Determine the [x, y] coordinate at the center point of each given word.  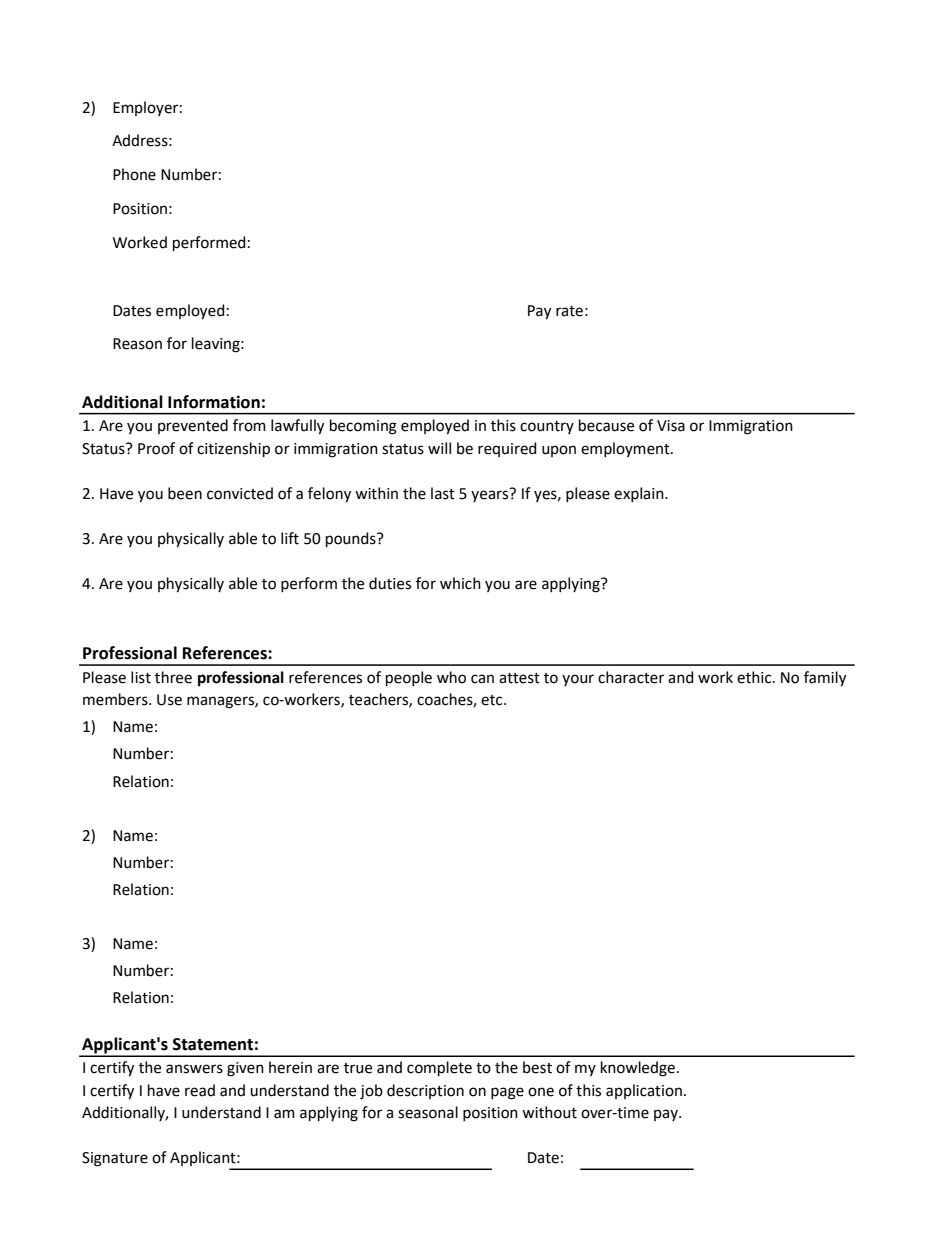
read [200, 1090]
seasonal [428, 1112]
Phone [134, 174]
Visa [671, 426]
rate [569, 311]
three [173, 677]
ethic [755, 677]
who [451, 677]
